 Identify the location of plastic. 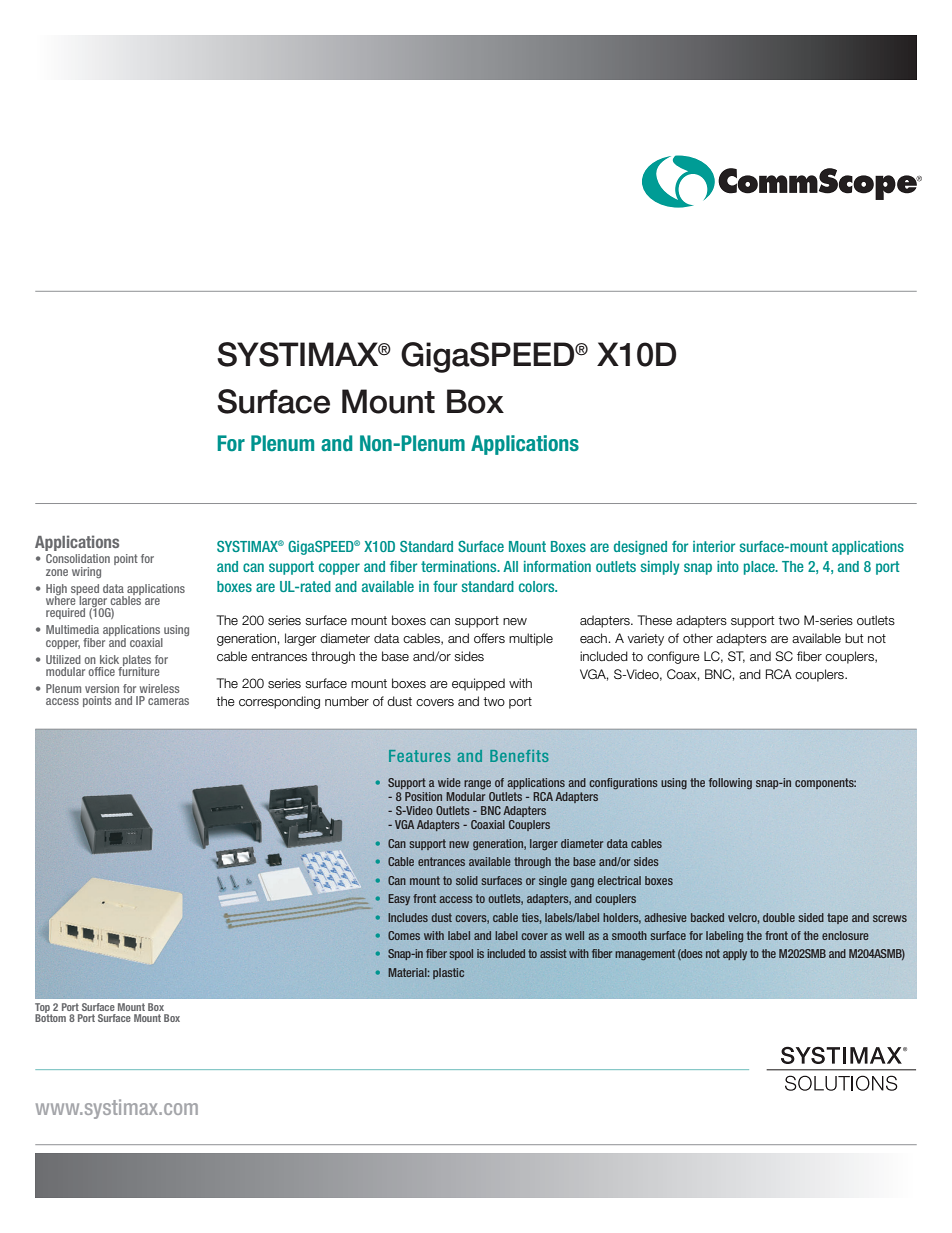
(448, 973).
